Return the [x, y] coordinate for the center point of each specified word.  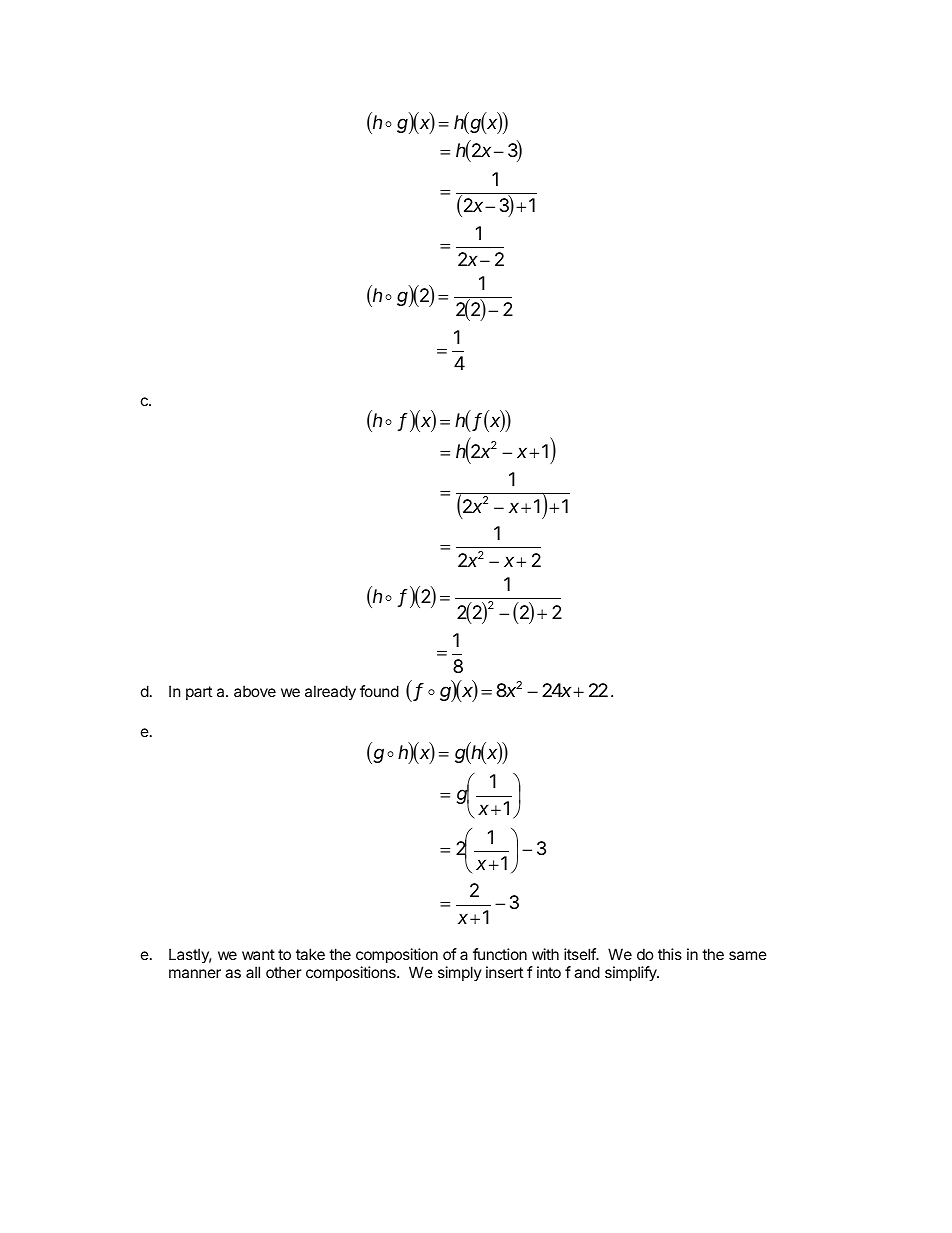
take [310, 954]
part [199, 693]
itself [581, 954]
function [500, 954]
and [587, 972]
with [545, 954]
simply [460, 973]
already [330, 692]
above [255, 691]
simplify [632, 973]
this [670, 954]
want [258, 954]
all [253, 972]
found [379, 691]
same [748, 955]
